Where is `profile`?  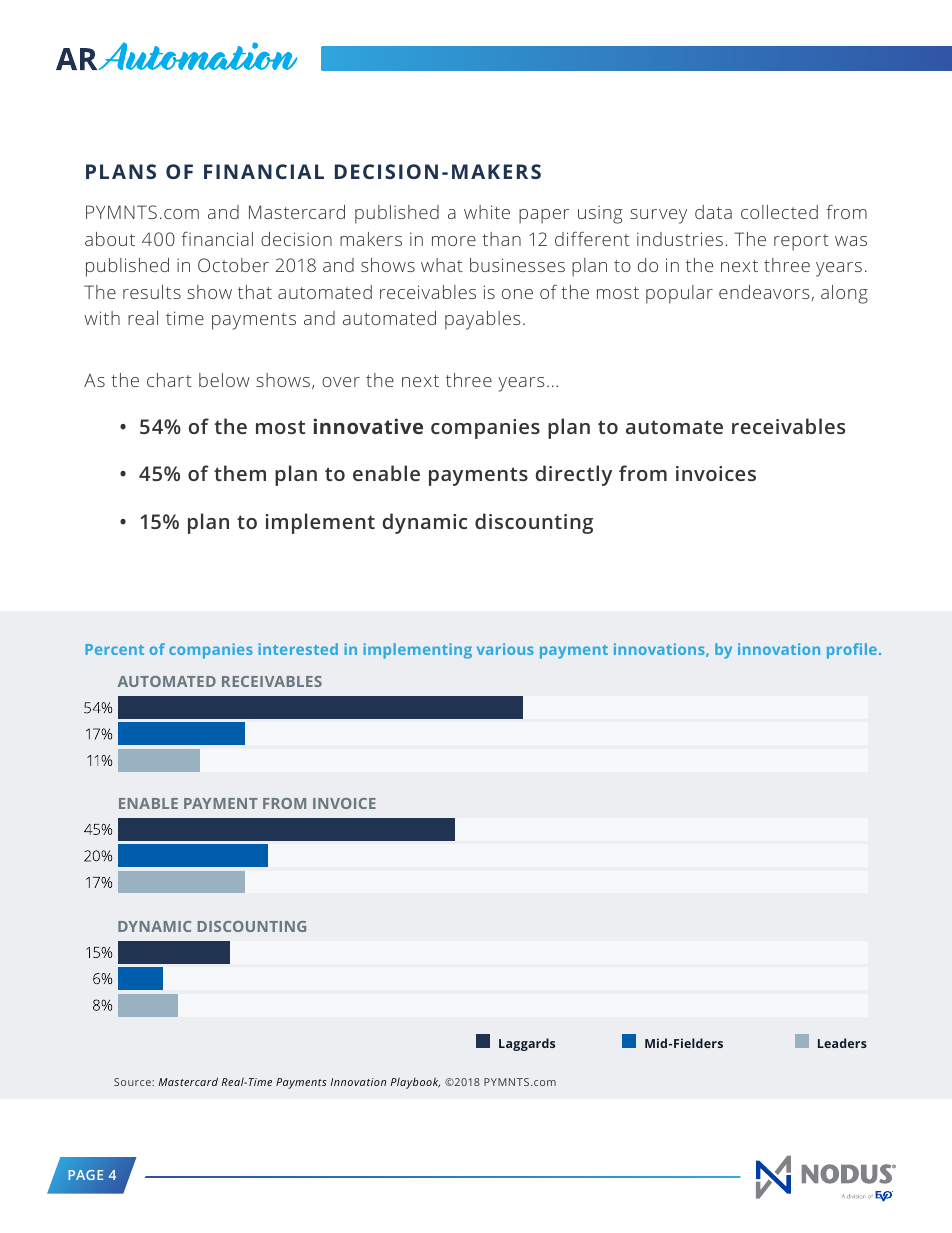 profile is located at coordinates (852, 651).
